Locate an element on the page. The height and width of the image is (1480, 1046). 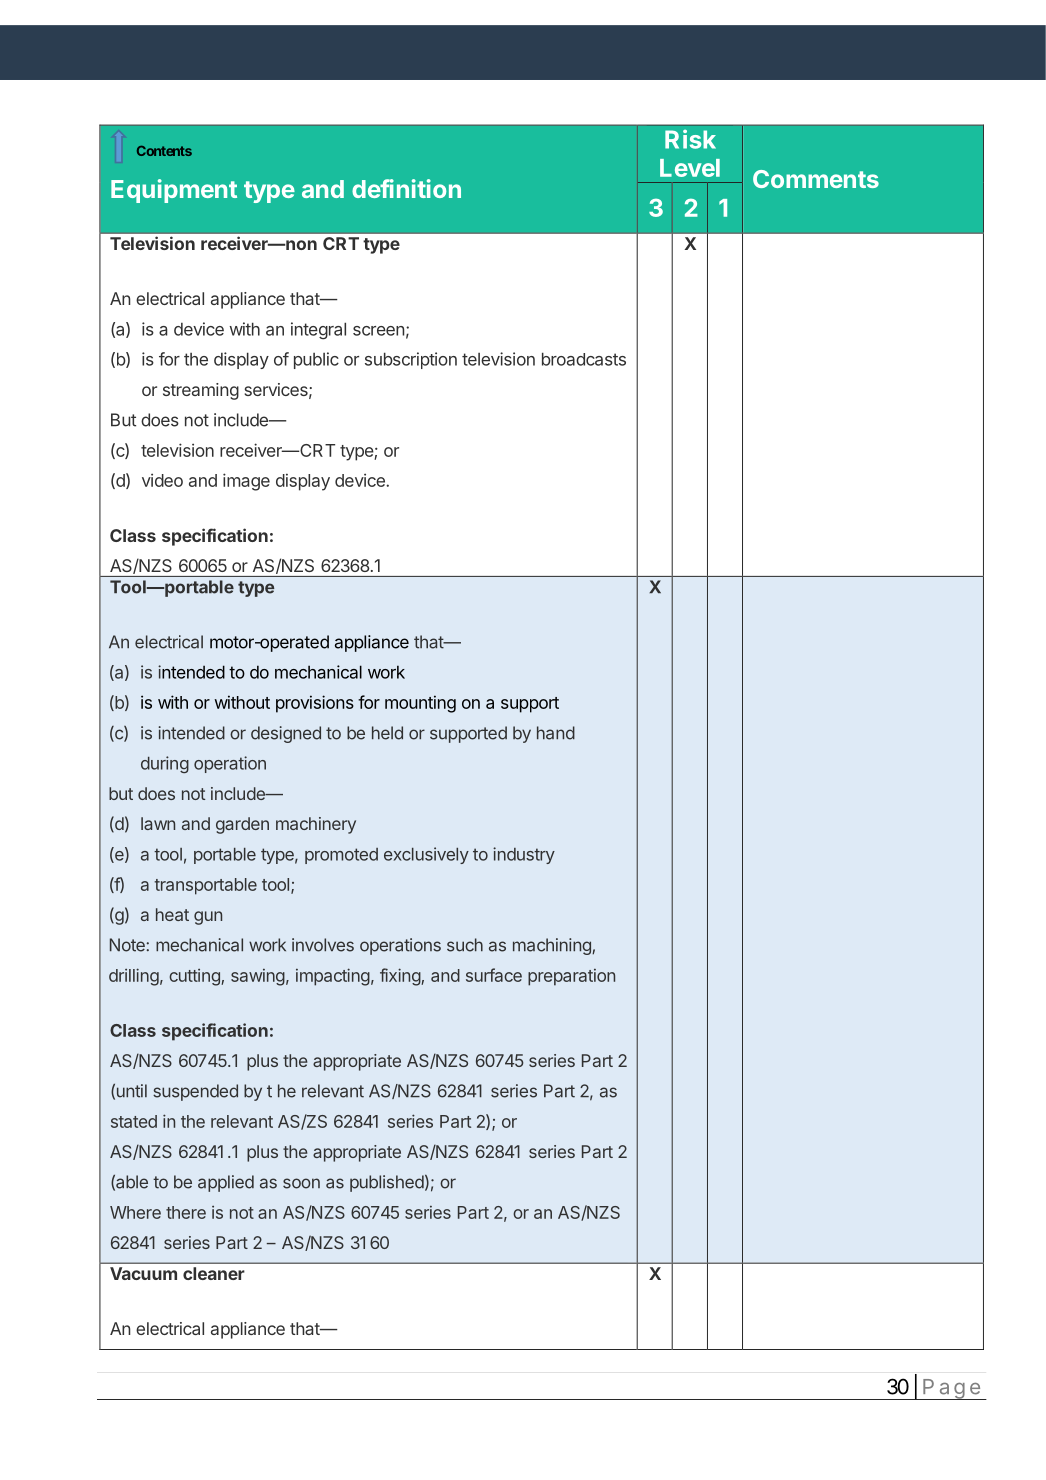
definition is located at coordinates (406, 188).
